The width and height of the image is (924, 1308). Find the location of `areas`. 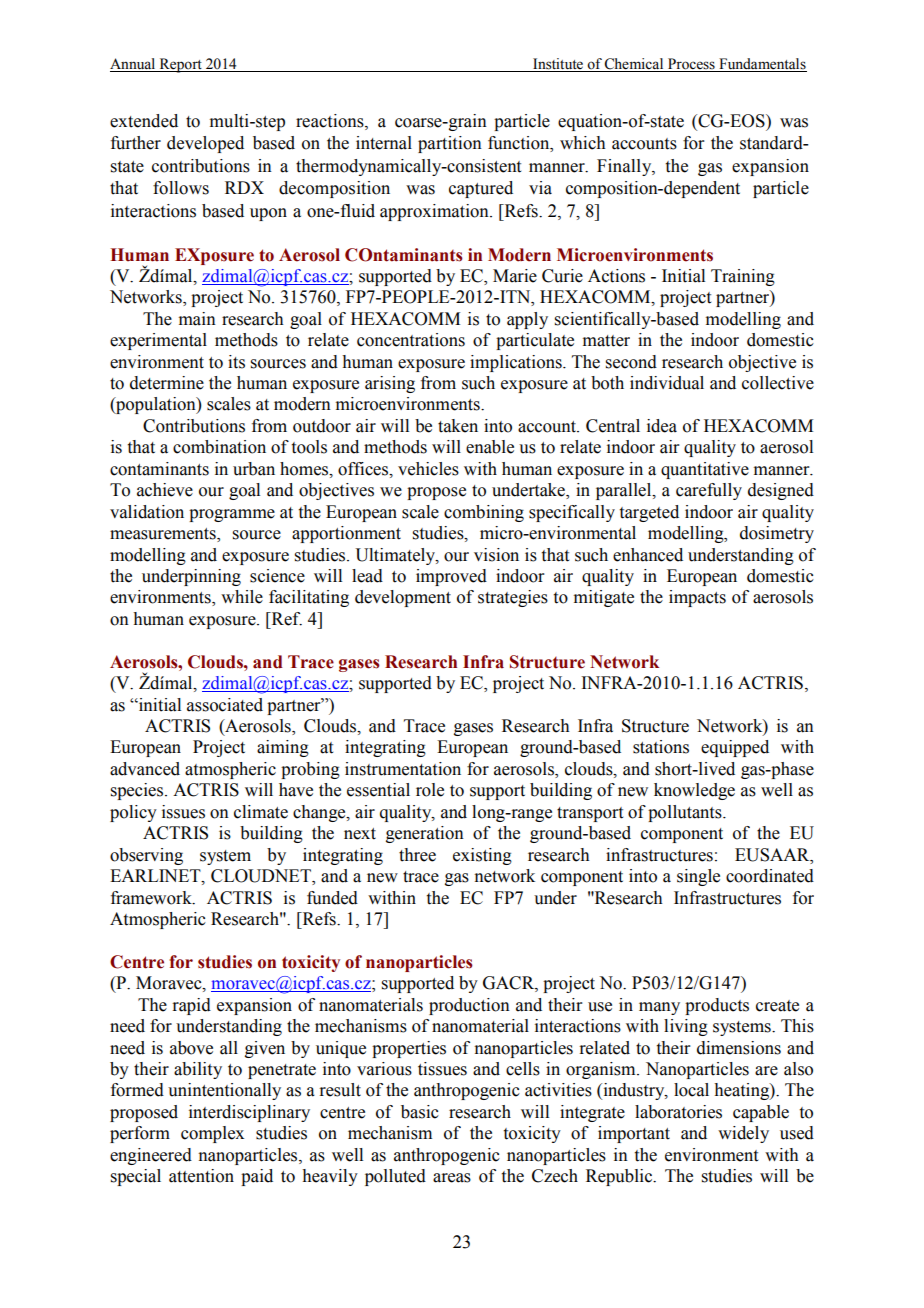

areas is located at coordinates (452, 1178).
